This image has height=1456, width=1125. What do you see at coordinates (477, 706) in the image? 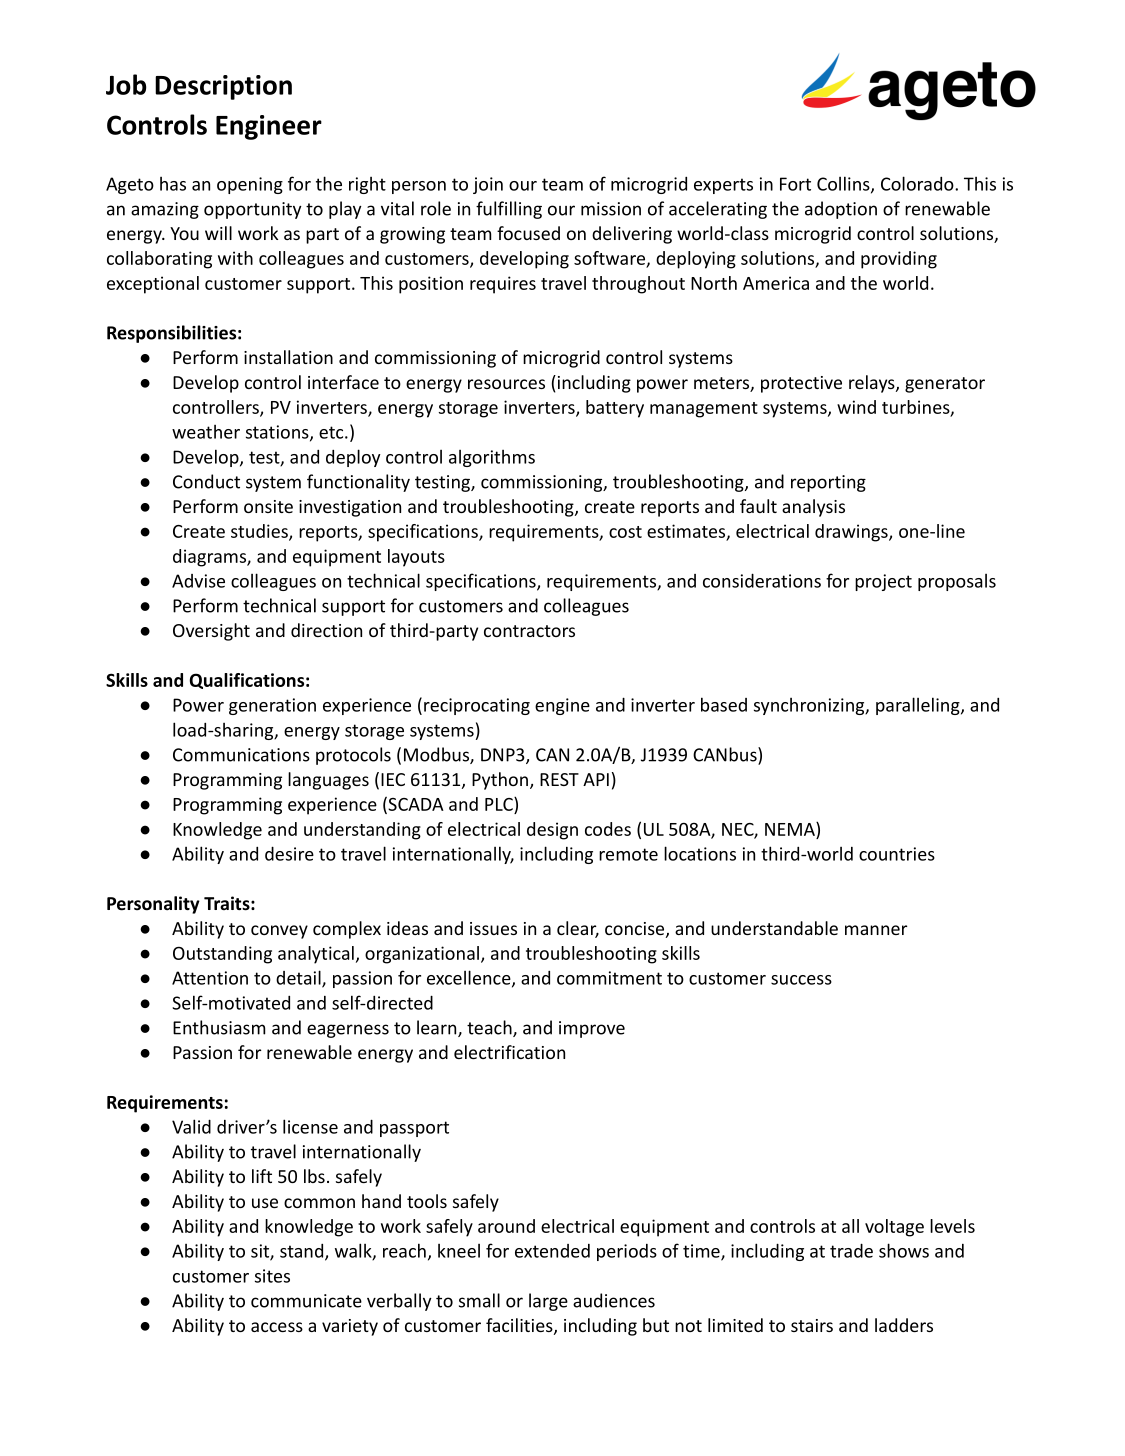
I see `reciprocating` at bounding box center [477, 706].
